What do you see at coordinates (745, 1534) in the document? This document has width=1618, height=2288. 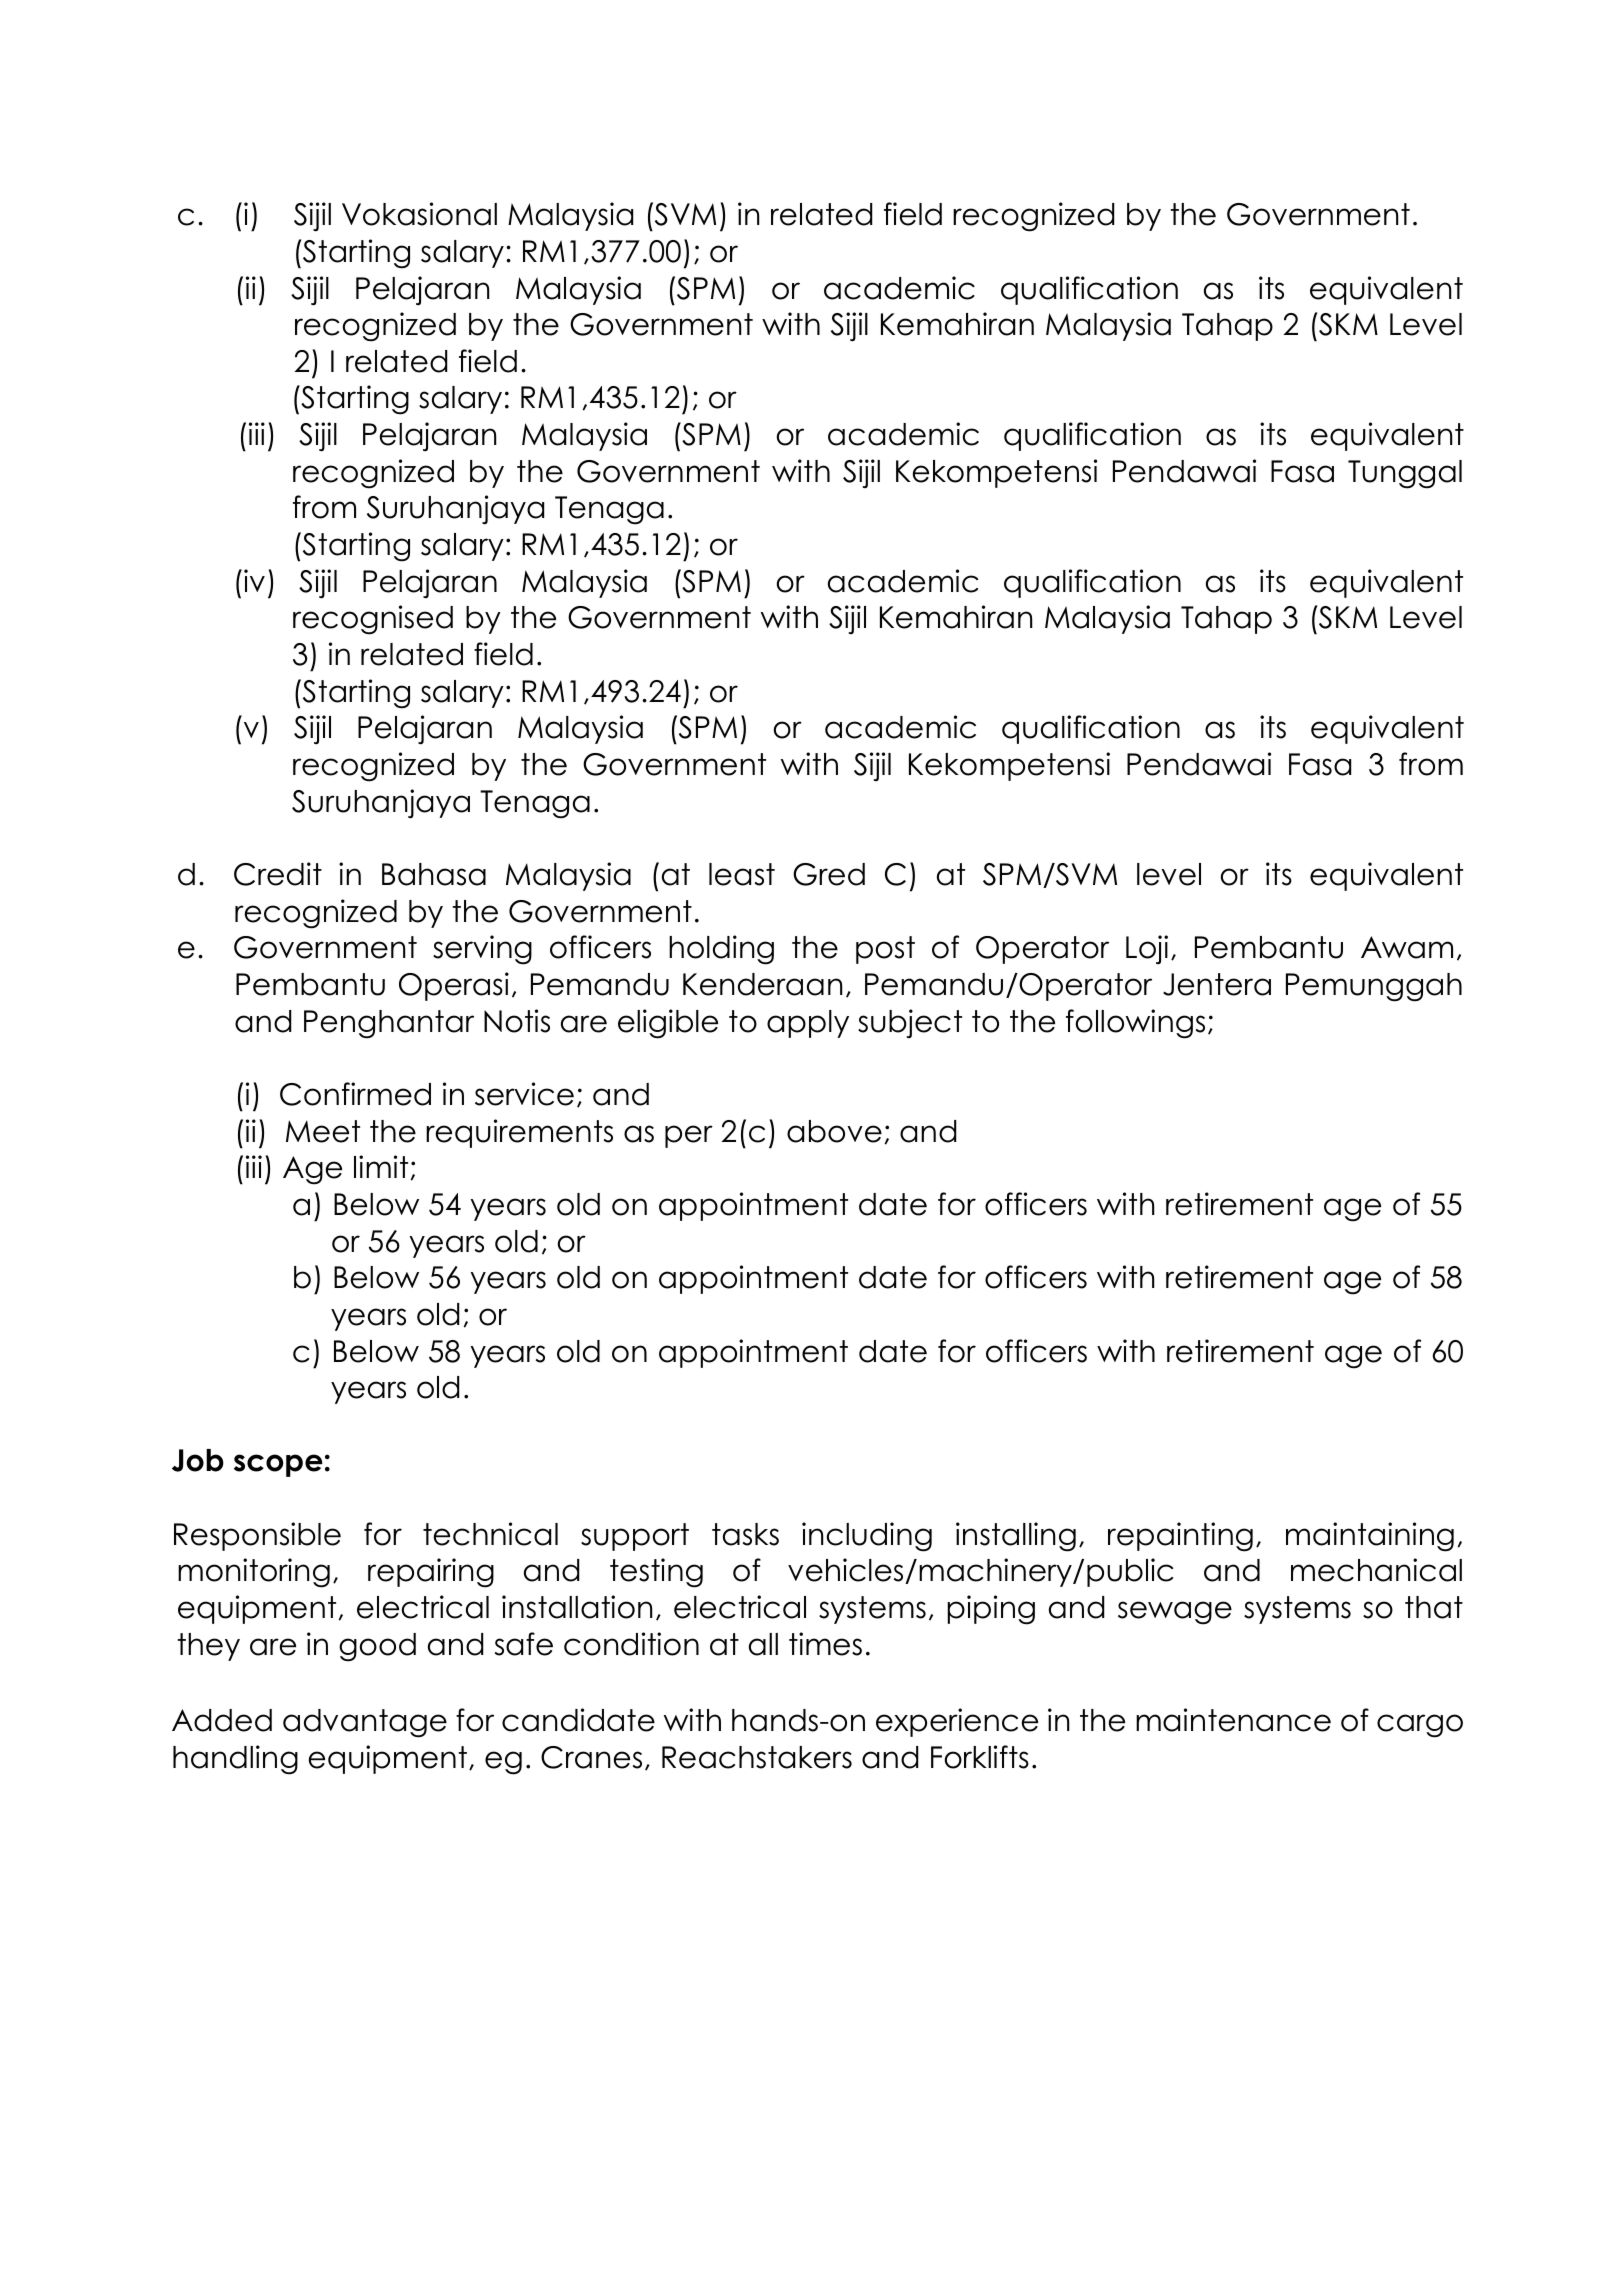 I see `tasks` at bounding box center [745, 1534].
